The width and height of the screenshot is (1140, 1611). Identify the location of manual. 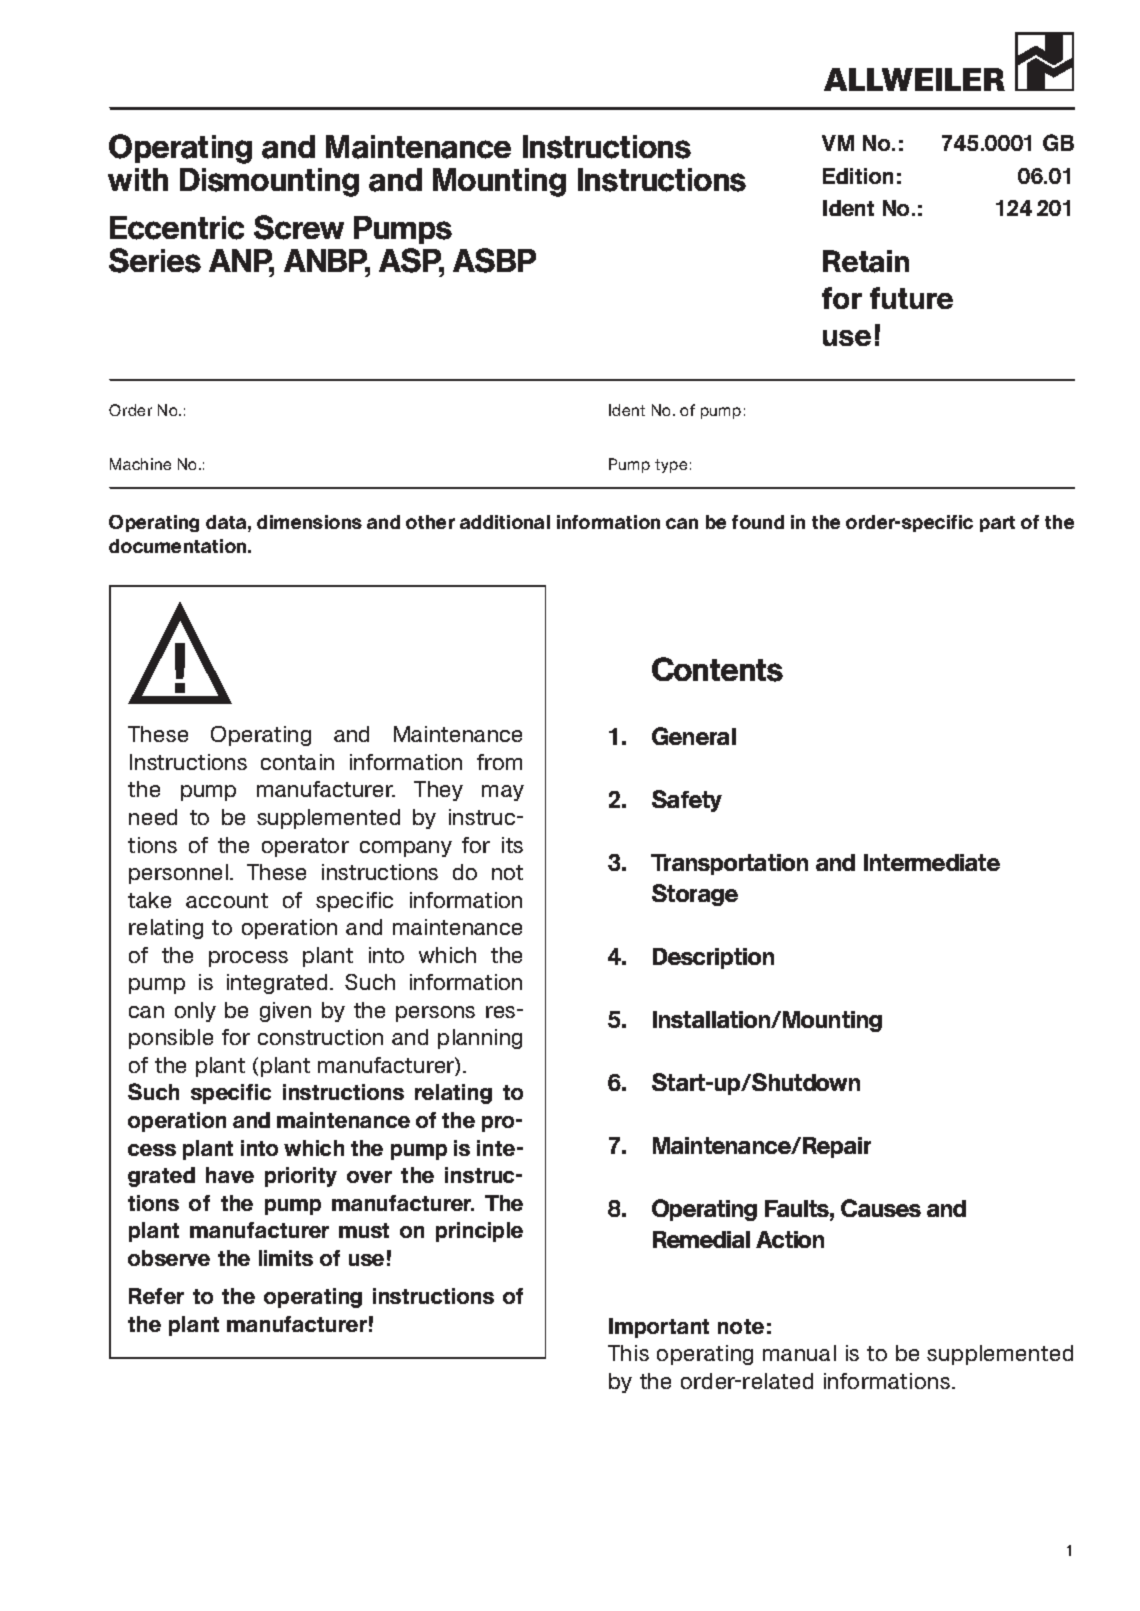
(799, 1353).
